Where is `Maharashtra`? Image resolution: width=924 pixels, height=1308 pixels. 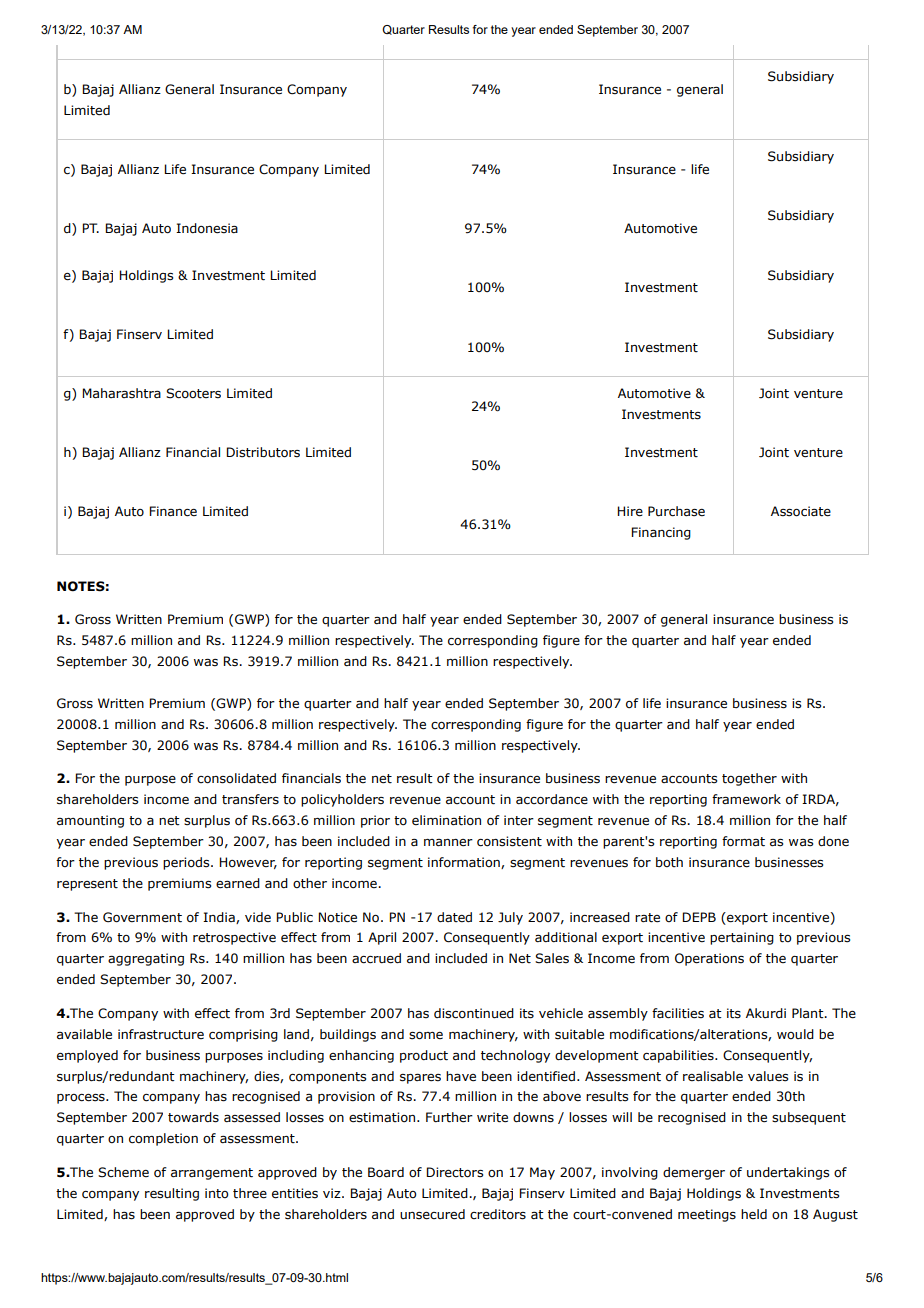
Maharashtra is located at coordinates (121, 393).
